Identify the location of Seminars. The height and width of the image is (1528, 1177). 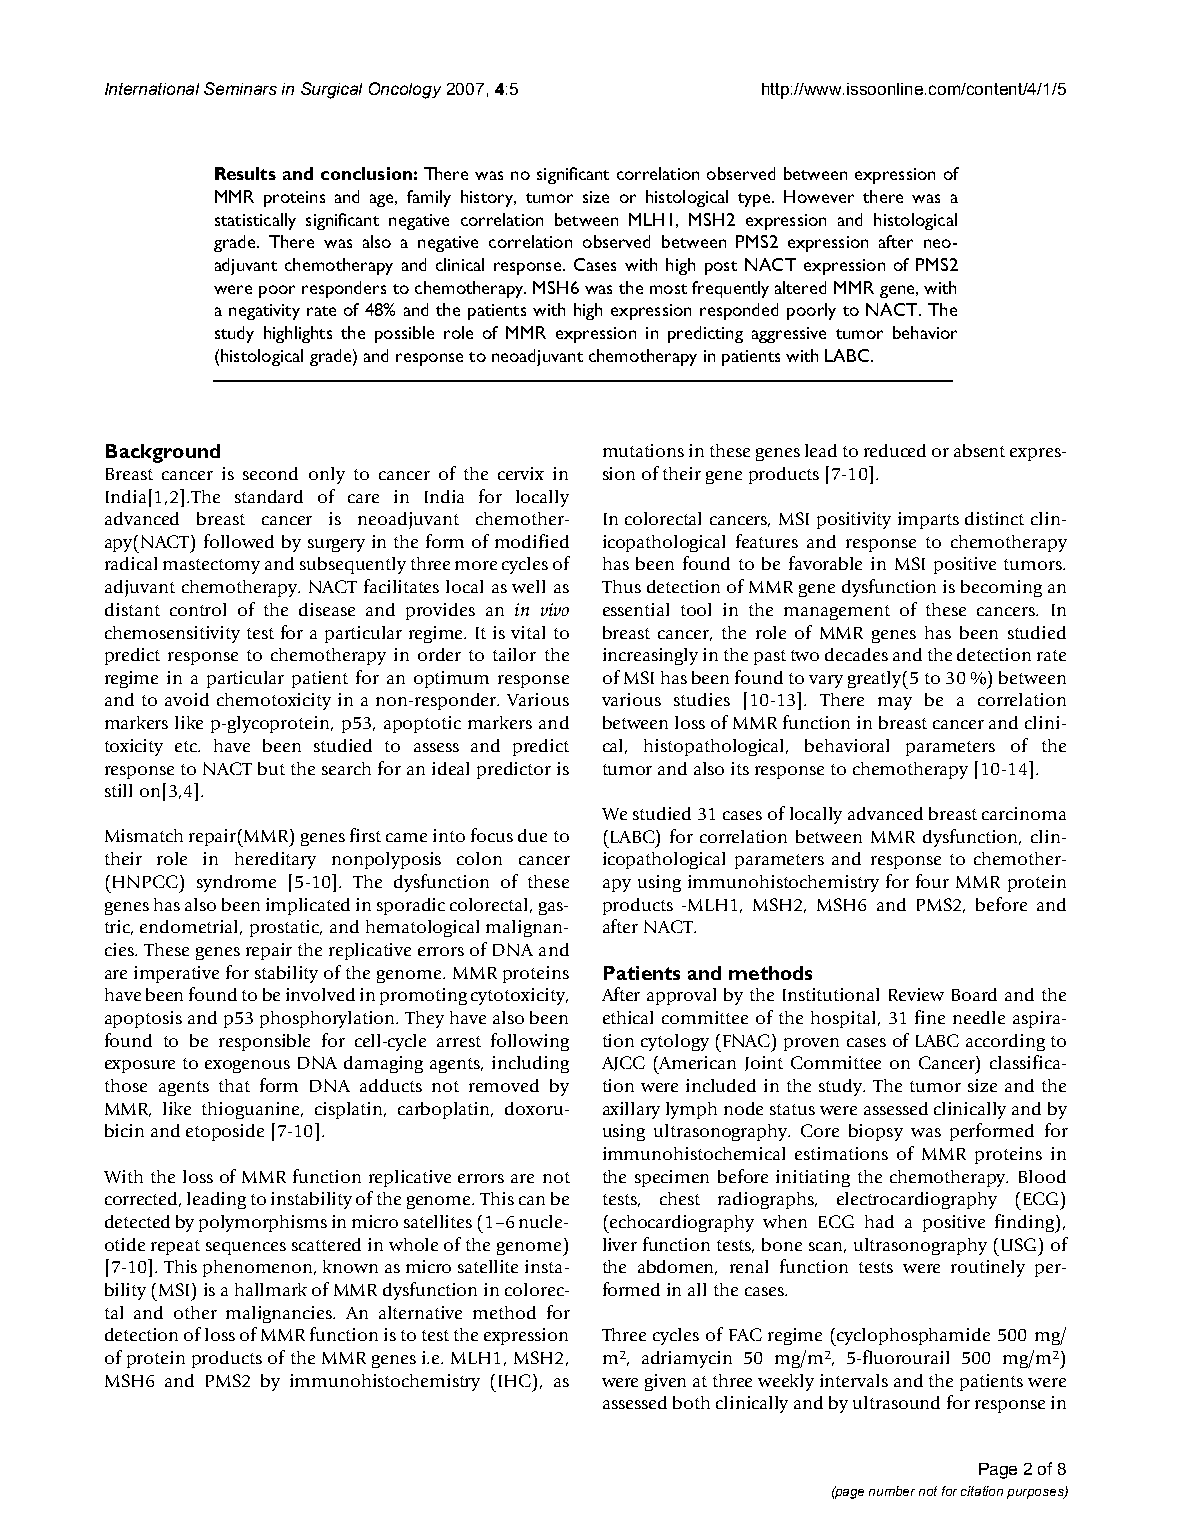
(240, 88).
